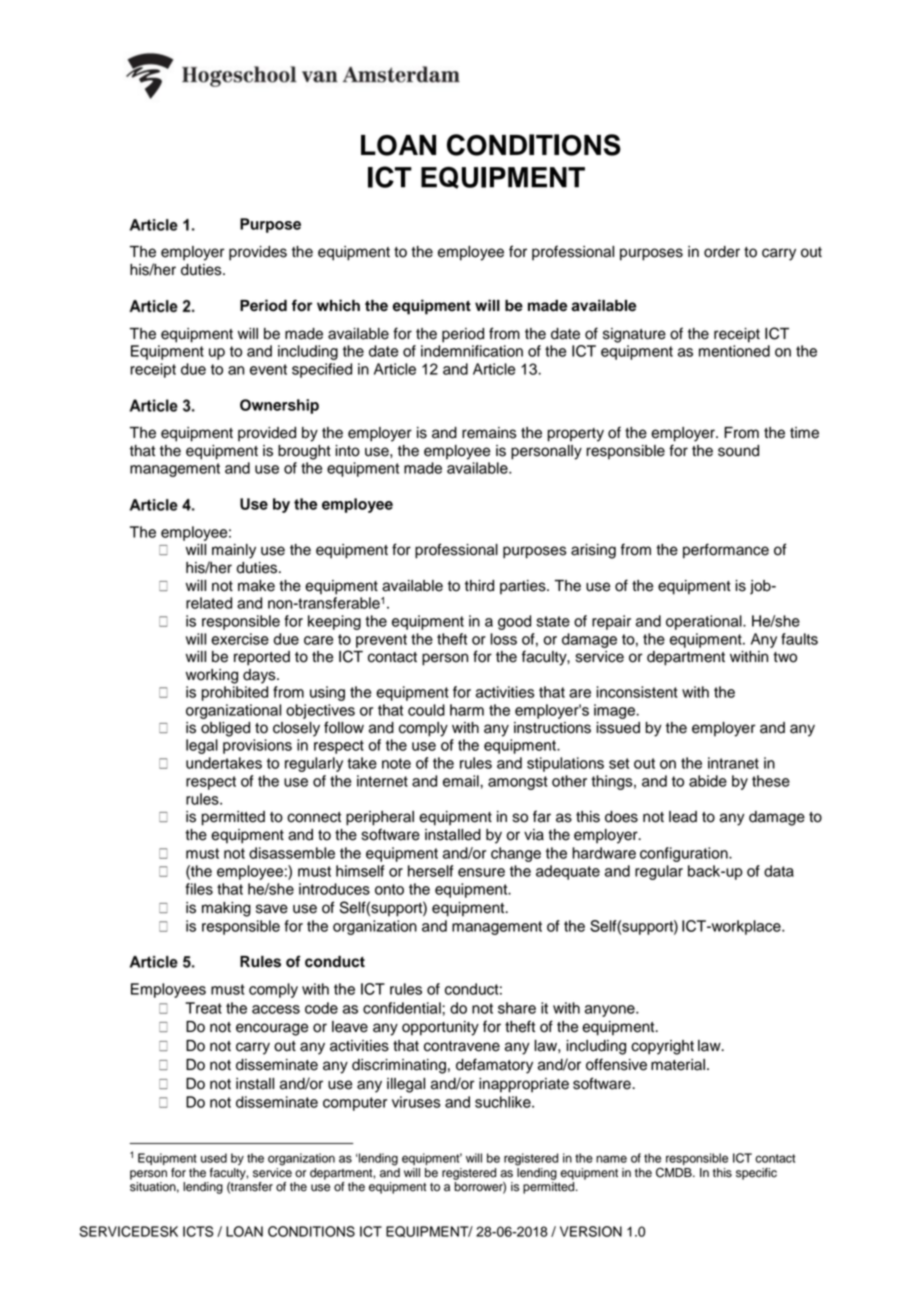 The height and width of the screenshot is (1307, 924). Describe the element at coordinates (779, 871) in the screenshot. I see `data` at that location.
